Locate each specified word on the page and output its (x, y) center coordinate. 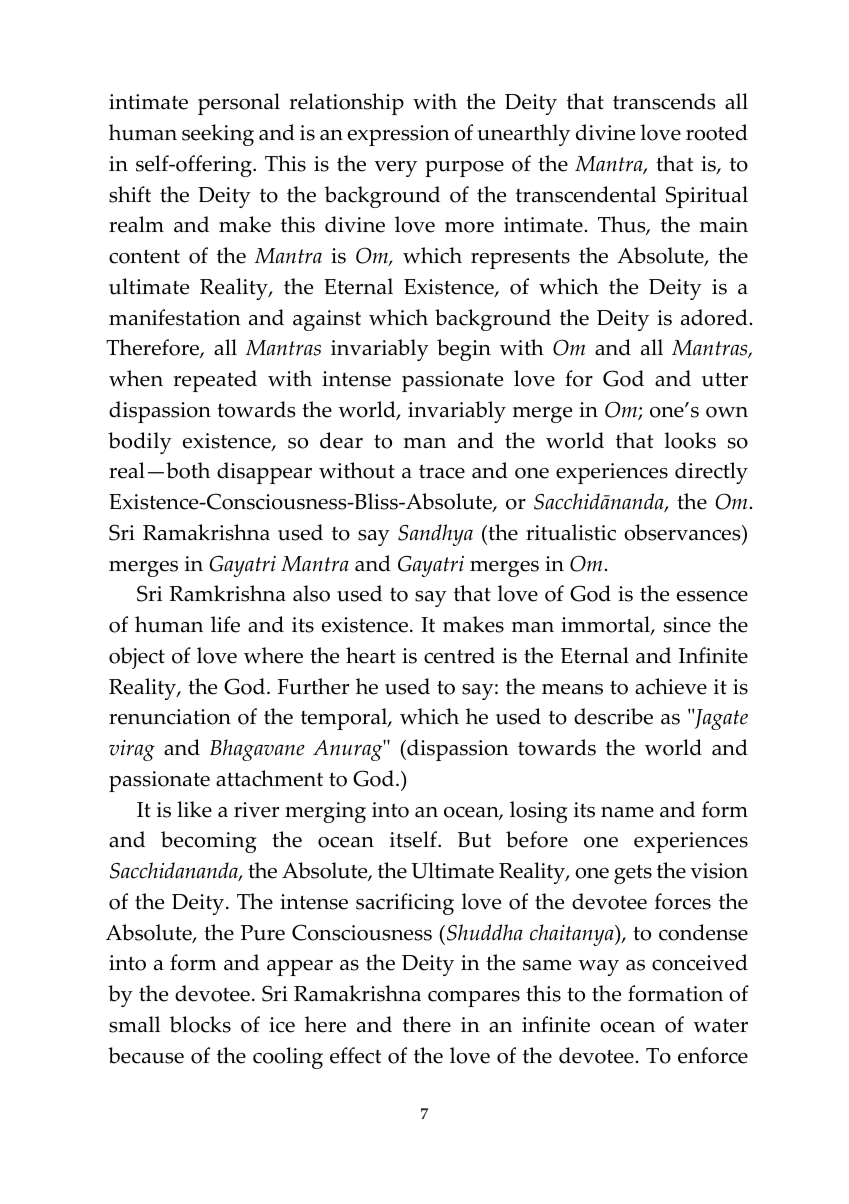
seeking (218, 135)
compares (474, 999)
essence (712, 596)
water (720, 1026)
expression (399, 135)
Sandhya (435, 535)
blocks (200, 1024)
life (225, 624)
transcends (664, 101)
